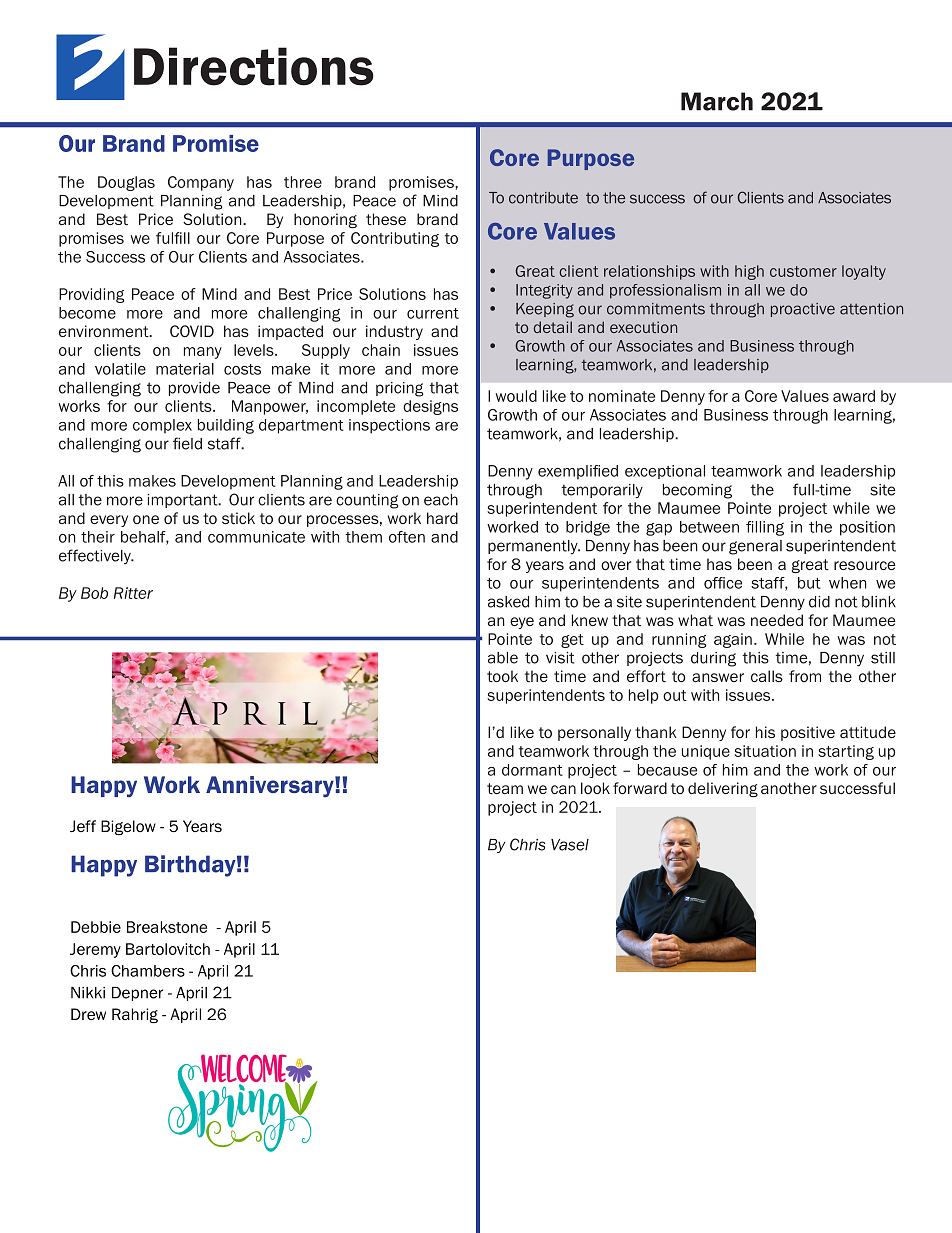 The width and height of the document is (952, 1233). What do you see at coordinates (723, 789) in the document?
I see `delivering` at bounding box center [723, 789].
